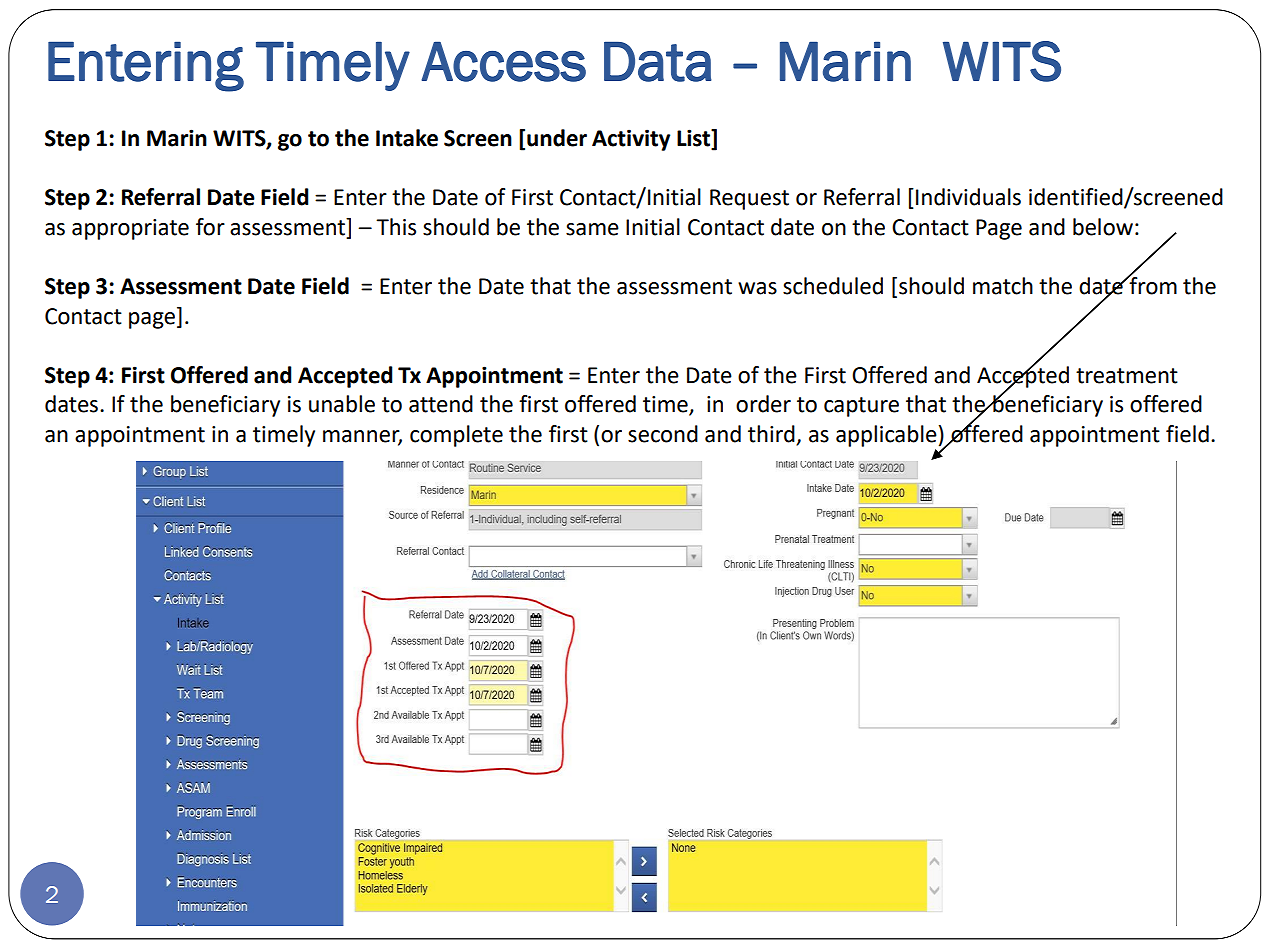 The height and width of the document is (952, 1270). What do you see at coordinates (658, 61) in the document?
I see `Data` at bounding box center [658, 61].
